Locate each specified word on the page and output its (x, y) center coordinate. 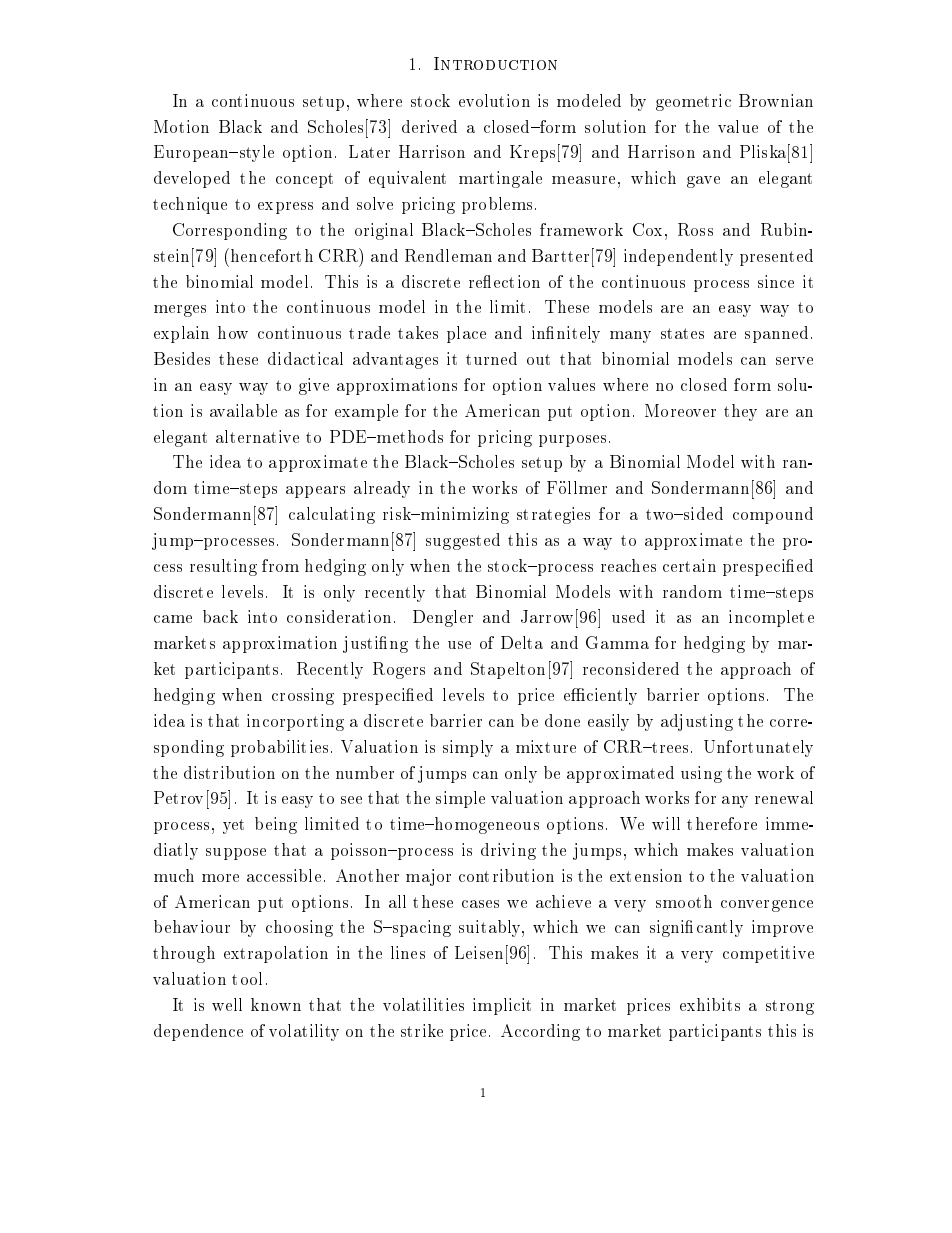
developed (192, 179)
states (682, 333)
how (233, 332)
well (227, 1004)
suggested (463, 541)
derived (429, 126)
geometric (693, 102)
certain (689, 565)
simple (460, 799)
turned (491, 358)
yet (233, 826)
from (280, 565)
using (701, 774)
